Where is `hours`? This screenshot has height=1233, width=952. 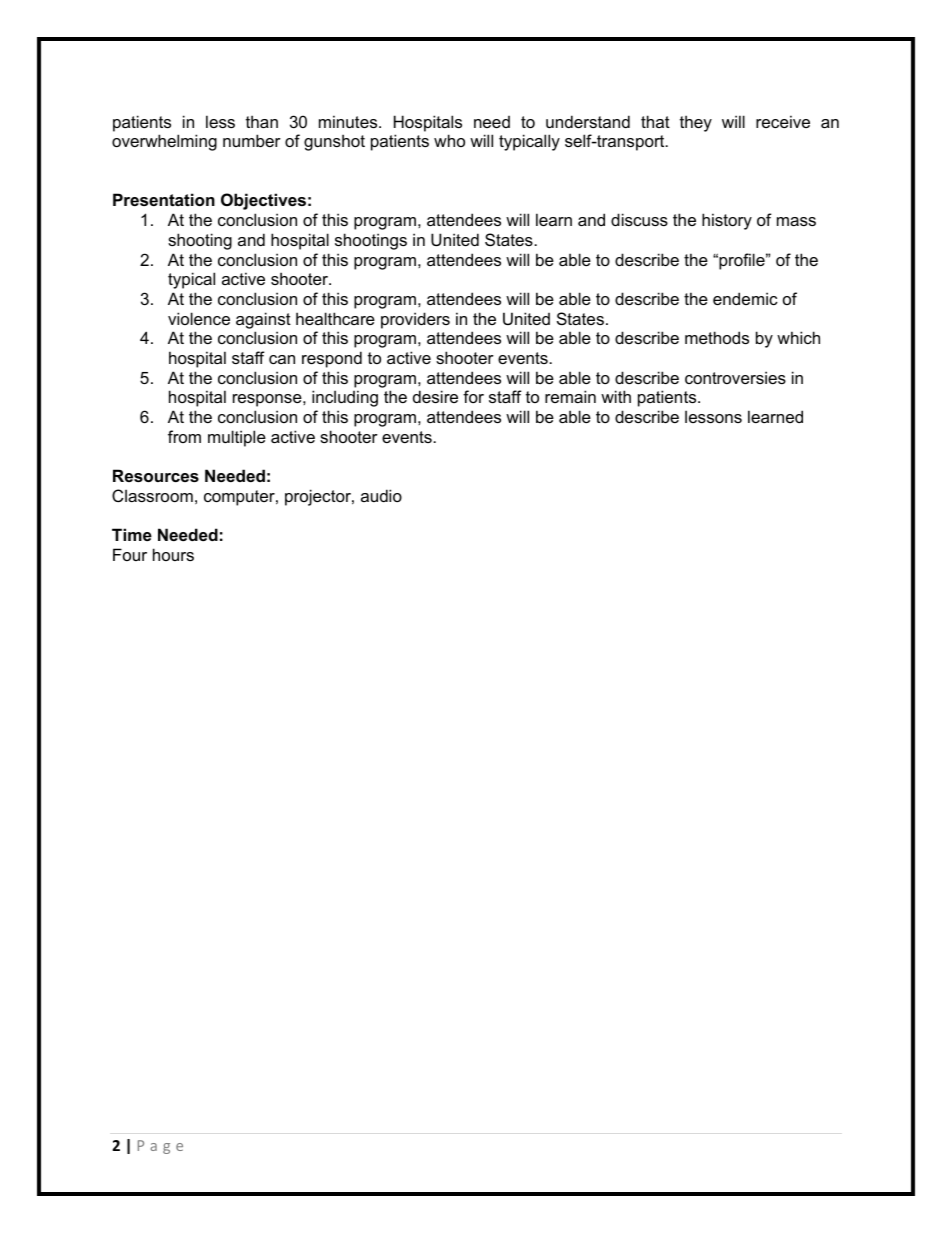 hours is located at coordinates (173, 554).
